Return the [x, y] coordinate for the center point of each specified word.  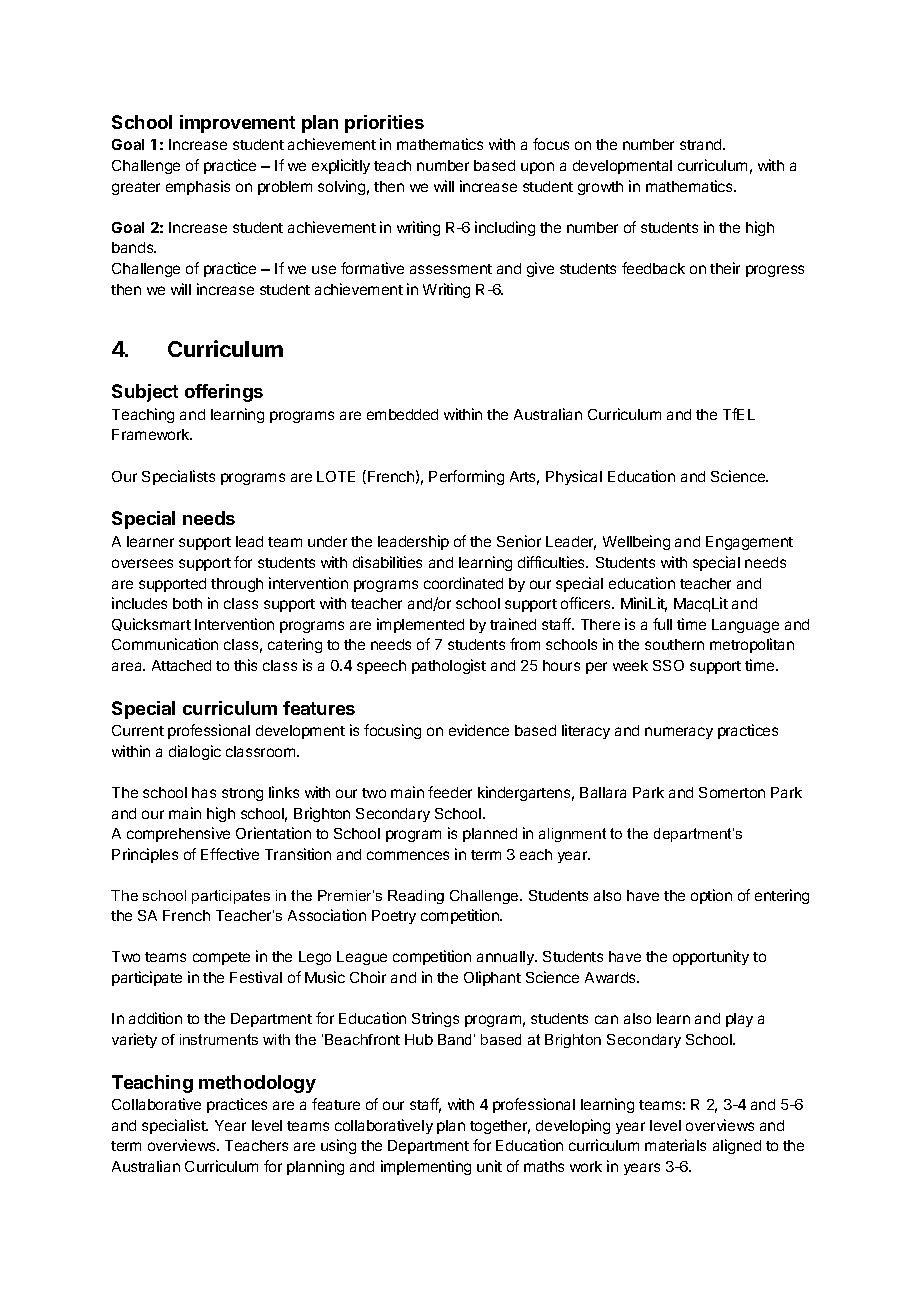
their [725, 268]
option [711, 896]
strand [702, 144]
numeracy [679, 733]
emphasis [198, 187]
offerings [224, 393]
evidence [479, 730]
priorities [384, 124]
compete [221, 958]
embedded [402, 414]
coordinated [463, 583]
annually [507, 958]
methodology [257, 1084]
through [237, 585]
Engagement [749, 543]
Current [138, 730]
